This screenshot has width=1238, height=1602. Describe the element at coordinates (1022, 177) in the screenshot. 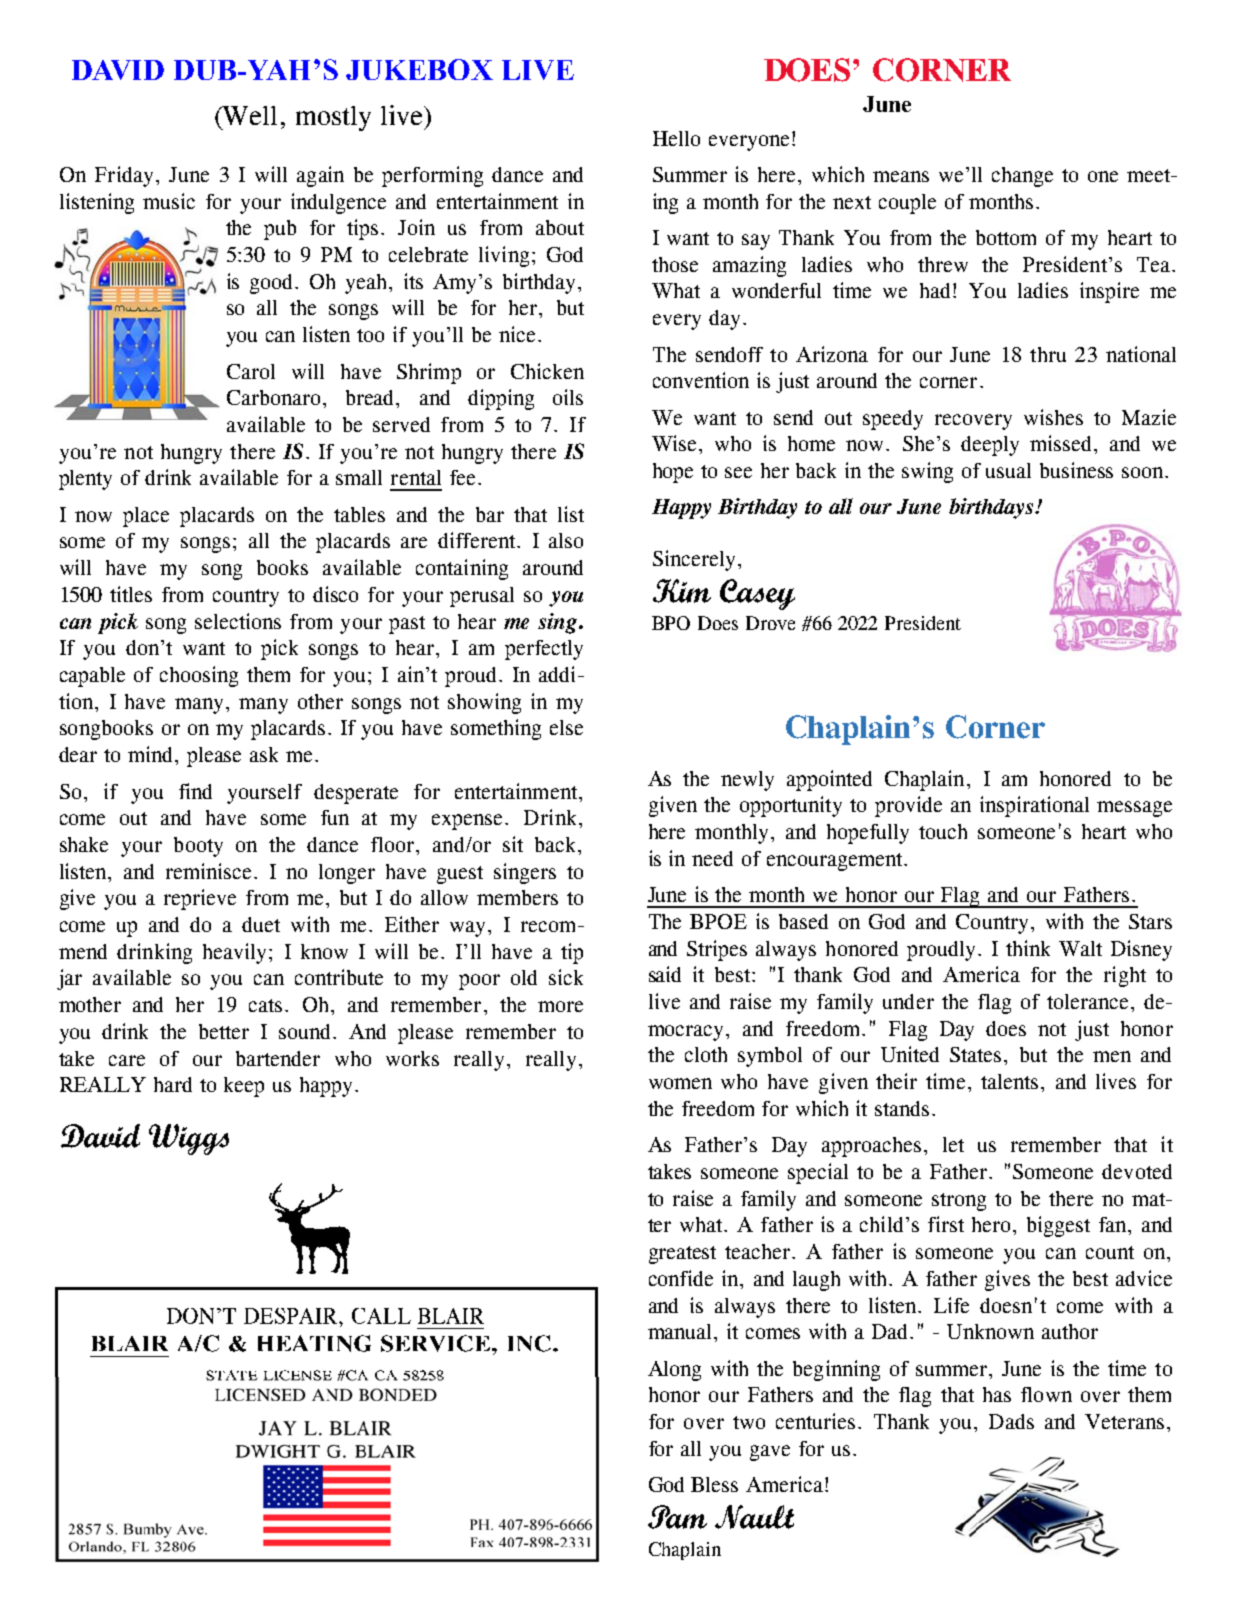

I see `change` at that location.
